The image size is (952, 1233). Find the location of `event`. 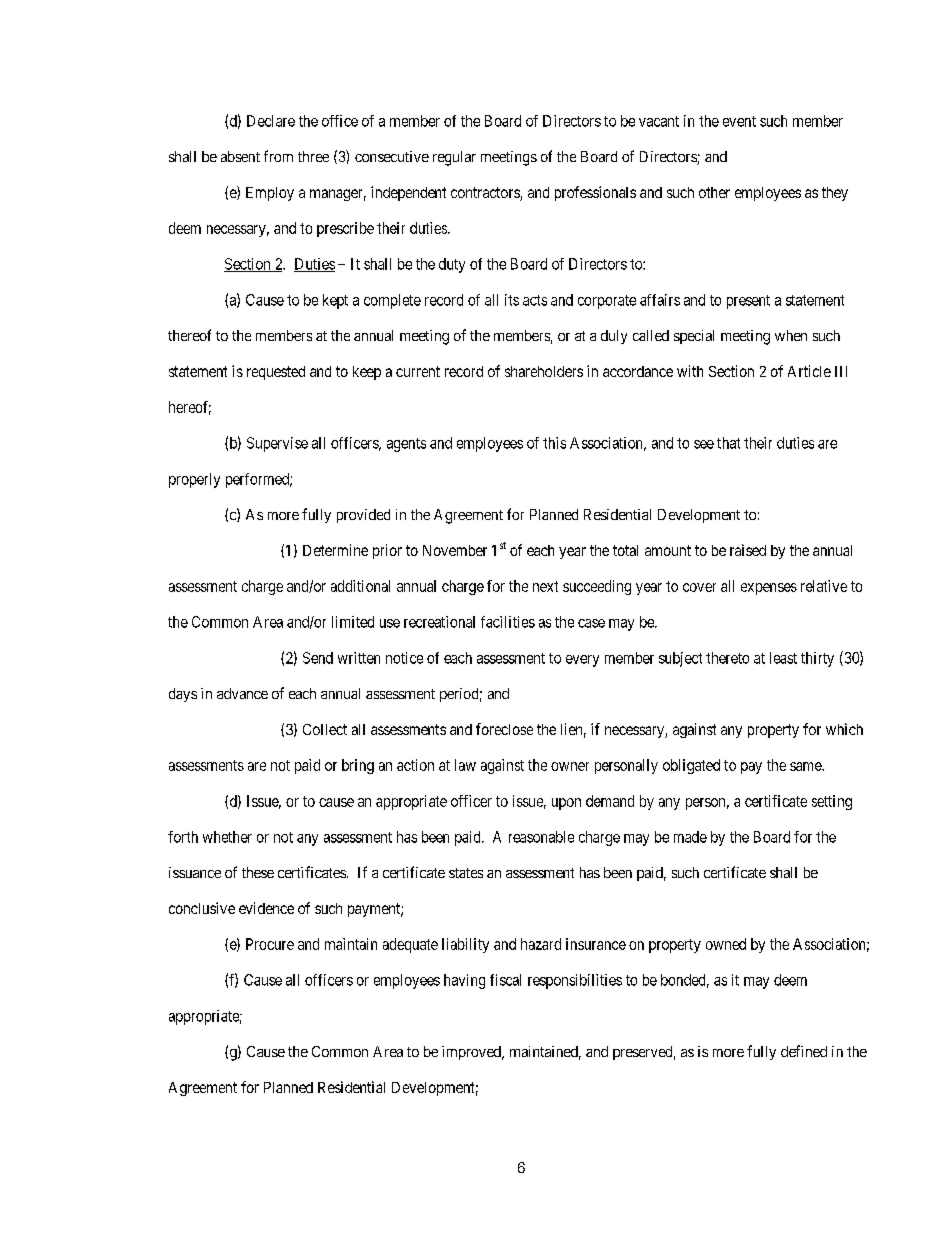

event is located at coordinates (739, 121).
